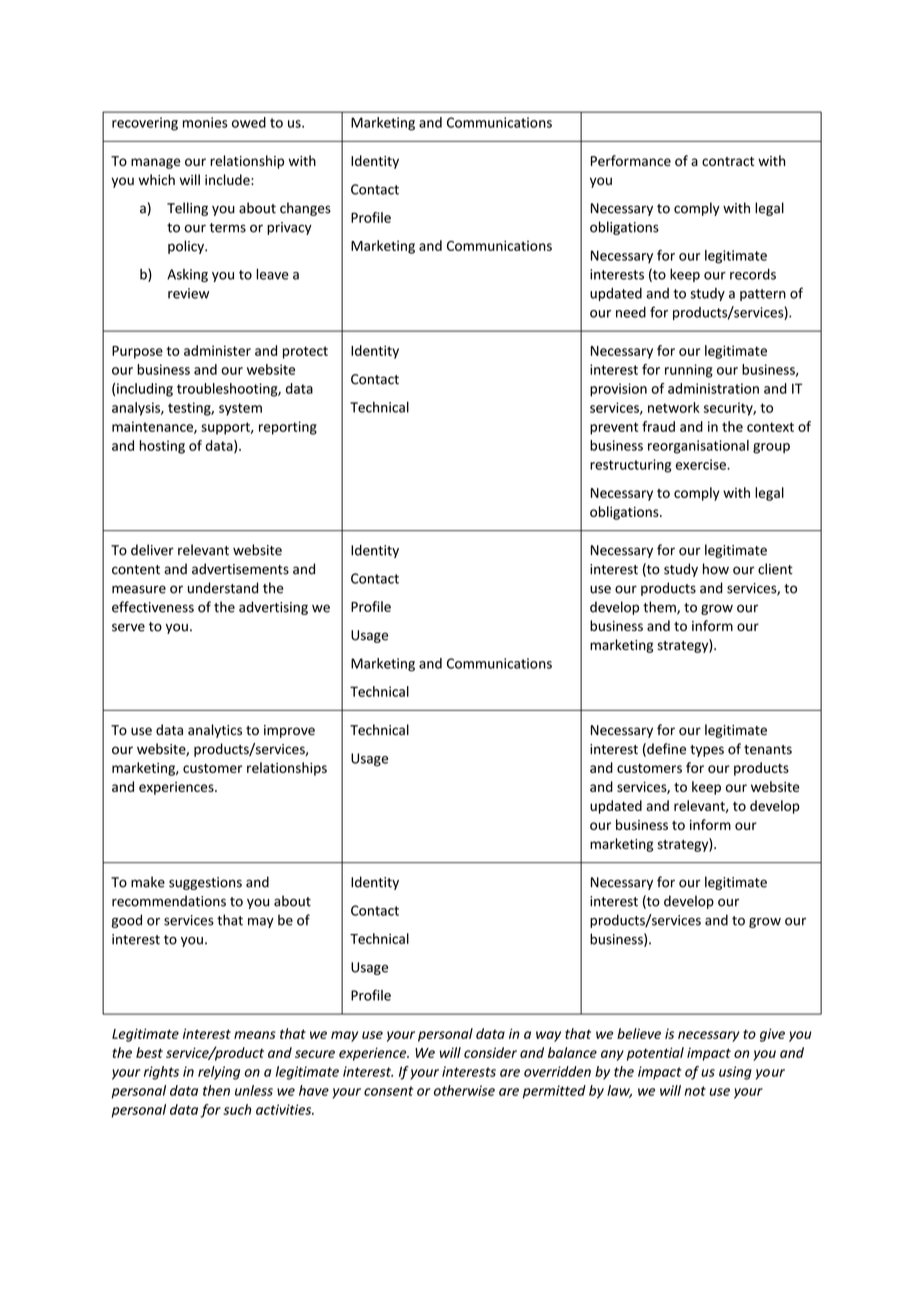 This screenshot has height=1308, width=924. What do you see at coordinates (728, 161) in the screenshot?
I see `contract` at bounding box center [728, 161].
